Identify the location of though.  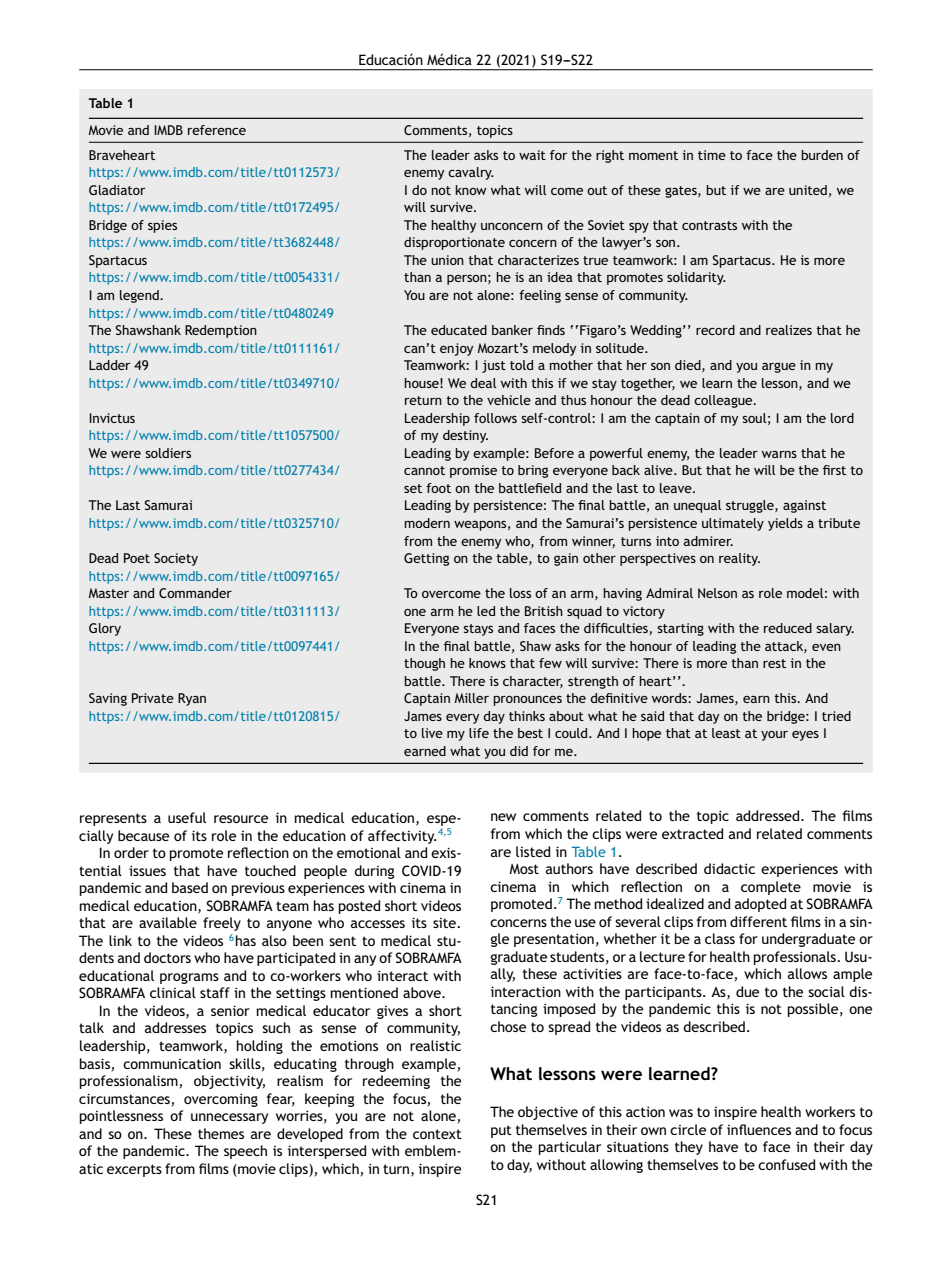
(424, 664).
